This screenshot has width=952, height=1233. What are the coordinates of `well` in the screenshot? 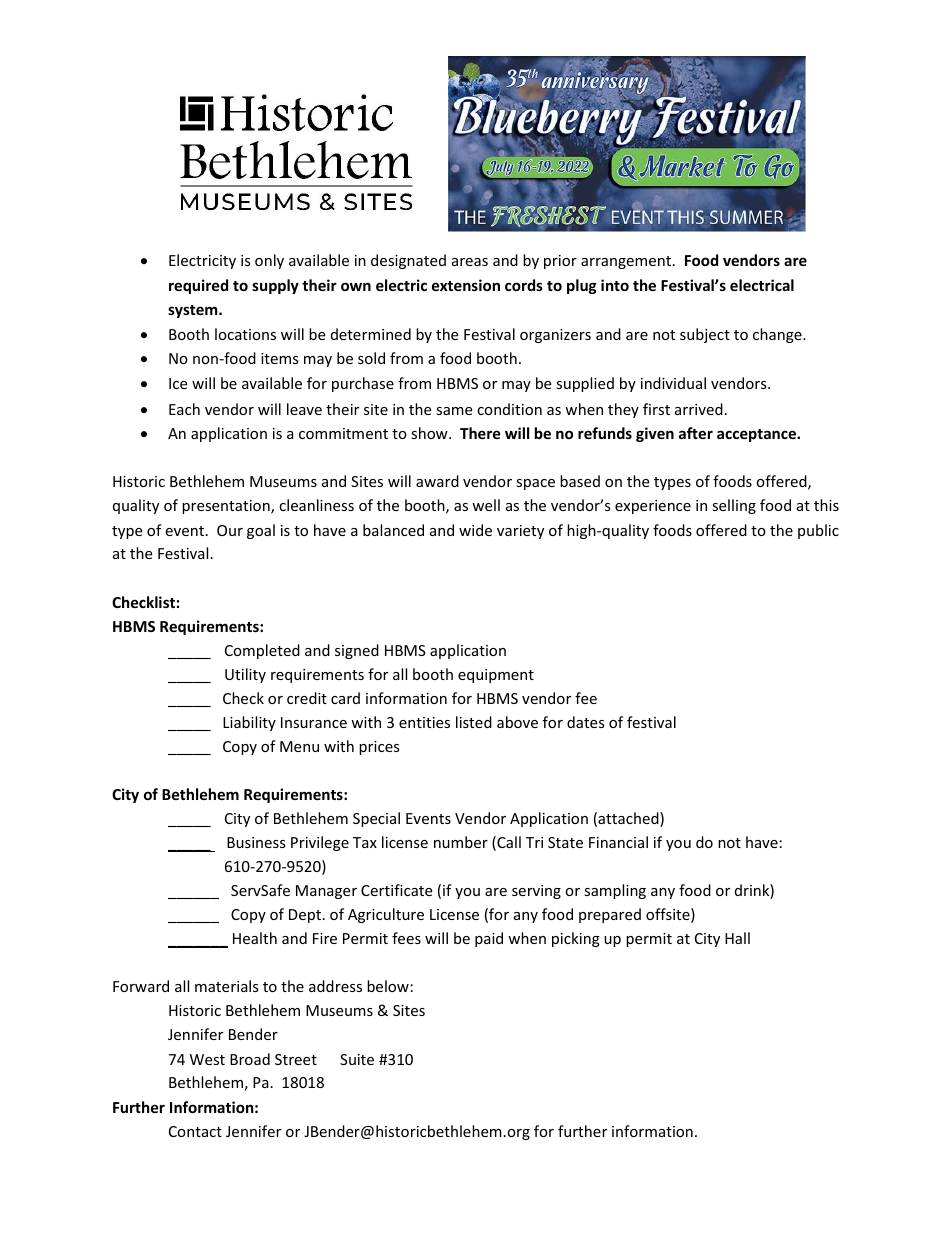 It's located at (486, 505).
